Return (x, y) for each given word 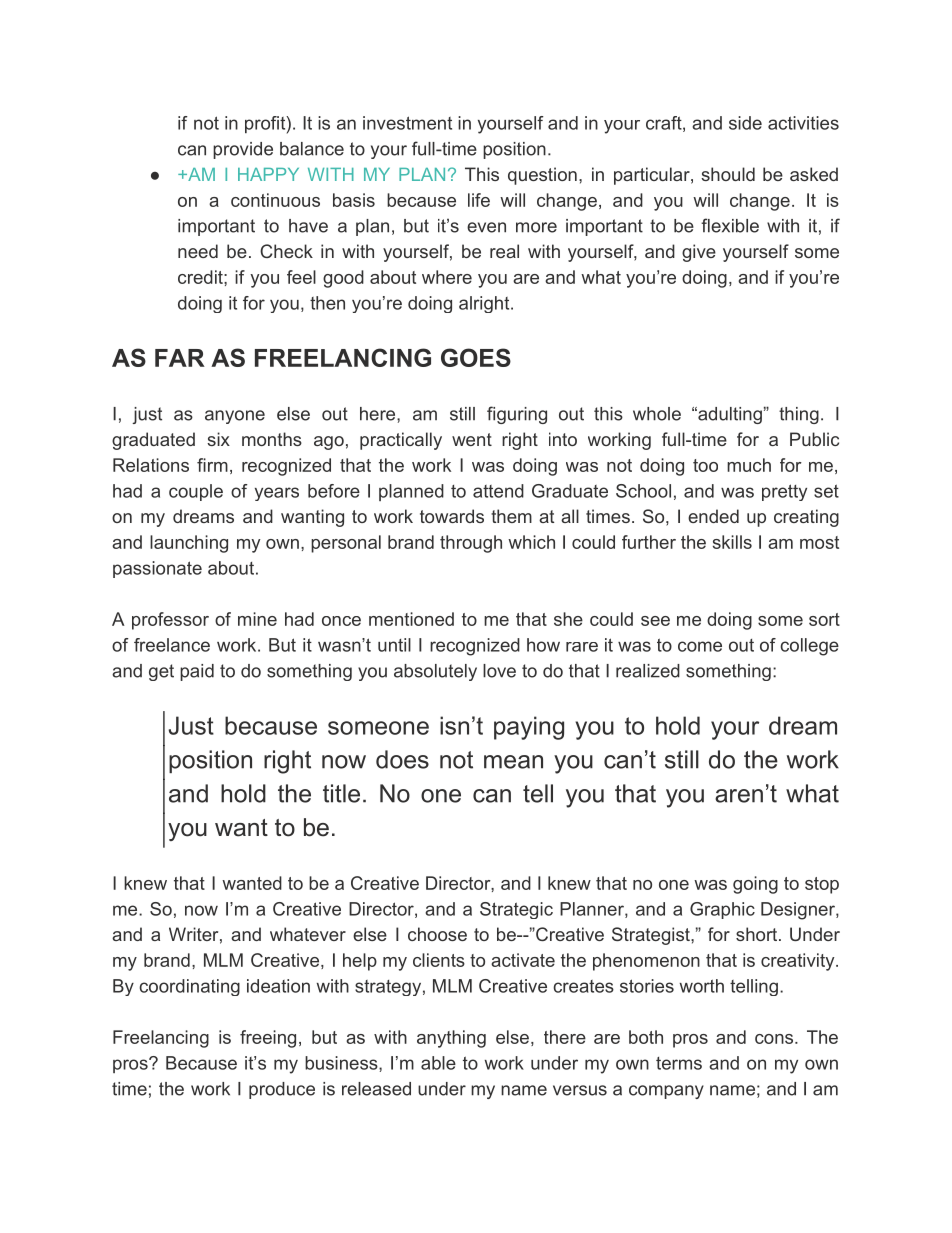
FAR (180, 358)
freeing (268, 1039)
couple (196, 492)
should (728, 174)
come (700, 646)
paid (197, 672)
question (542, 176)
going (755, 885)
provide (243, 150)
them (511, 516)
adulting (729, 415)
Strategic (516, 910)
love (499, 671)
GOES (476, 357)
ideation (278, 986)
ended (713, 516)
